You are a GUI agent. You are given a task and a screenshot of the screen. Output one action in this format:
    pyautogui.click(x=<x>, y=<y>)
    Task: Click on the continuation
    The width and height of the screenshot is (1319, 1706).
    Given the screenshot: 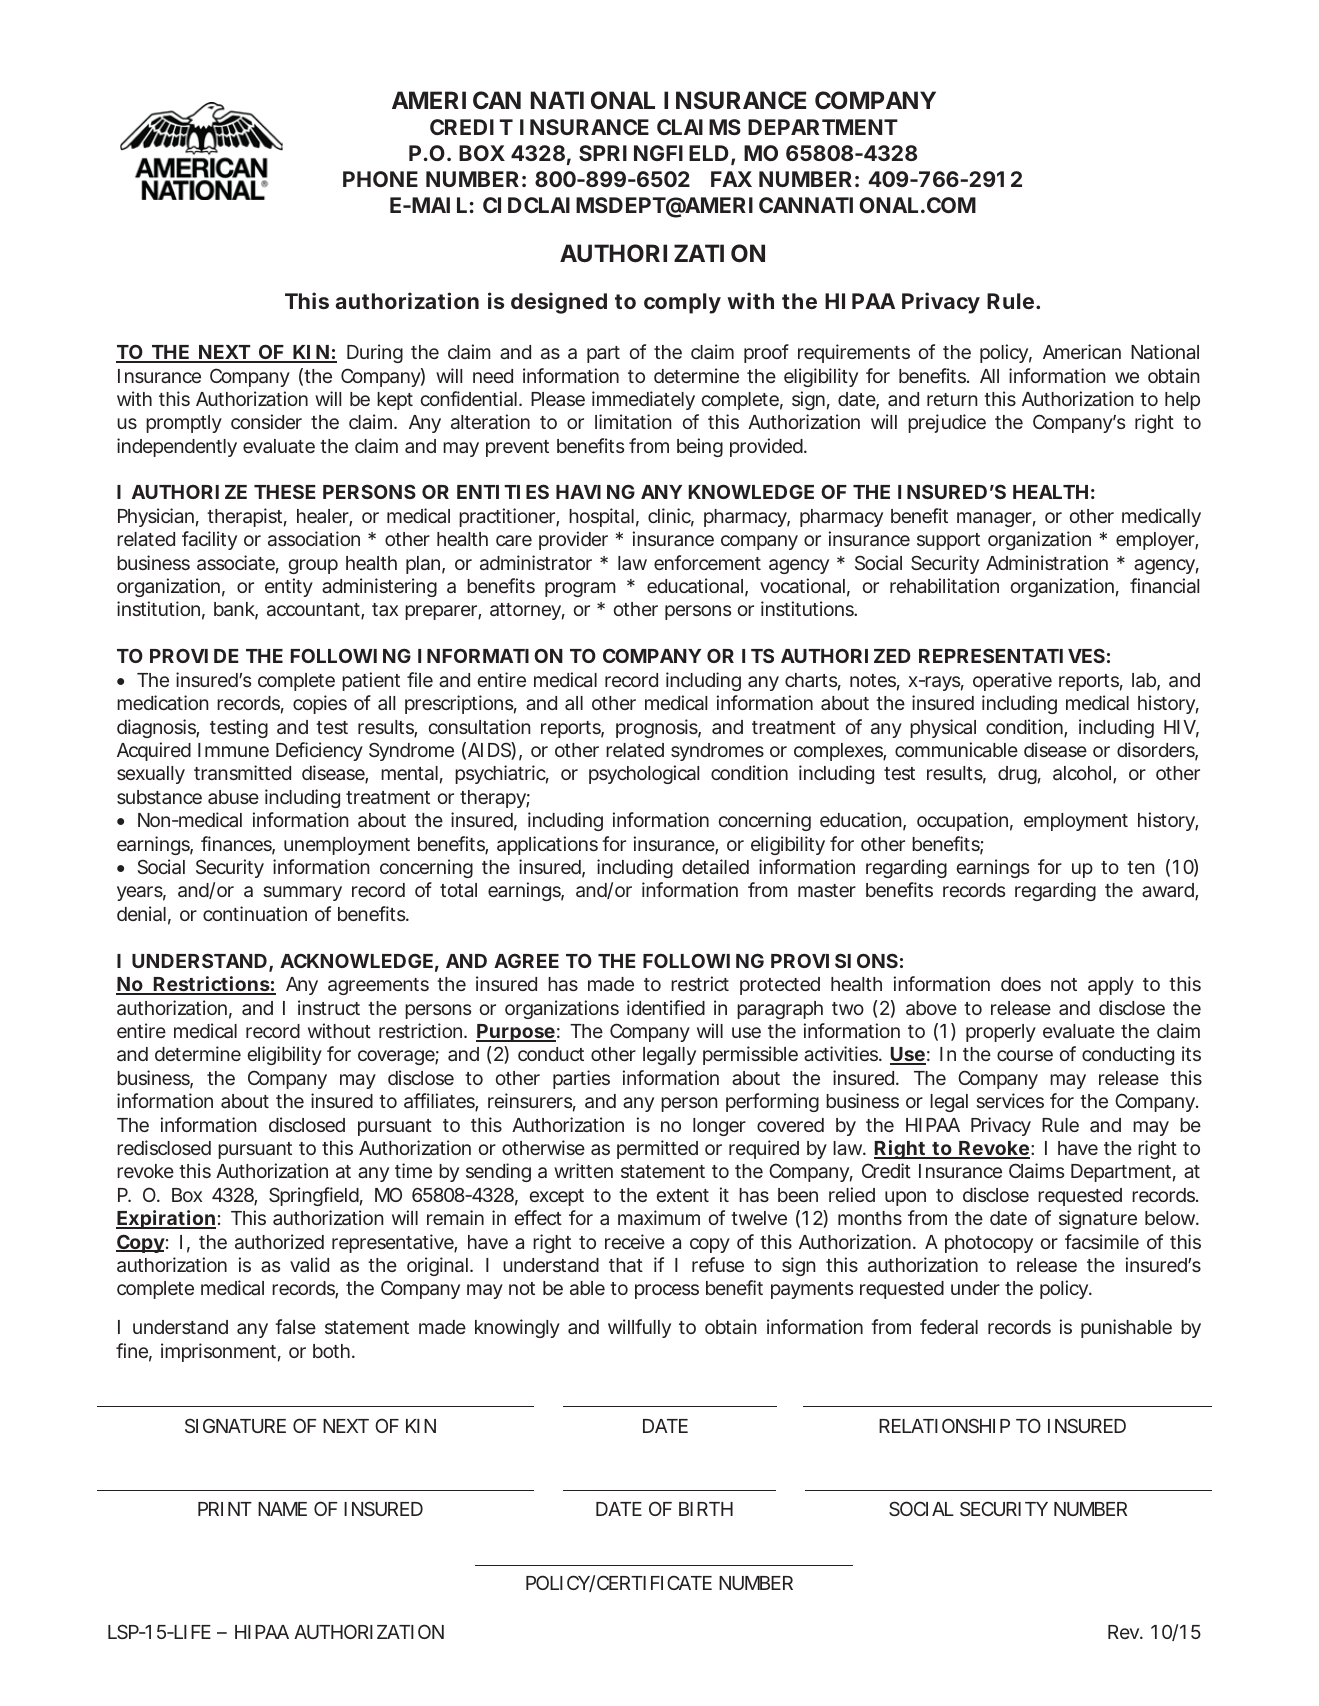 What is the action you would take?
    pyautogui.click(x=255, y=913)
